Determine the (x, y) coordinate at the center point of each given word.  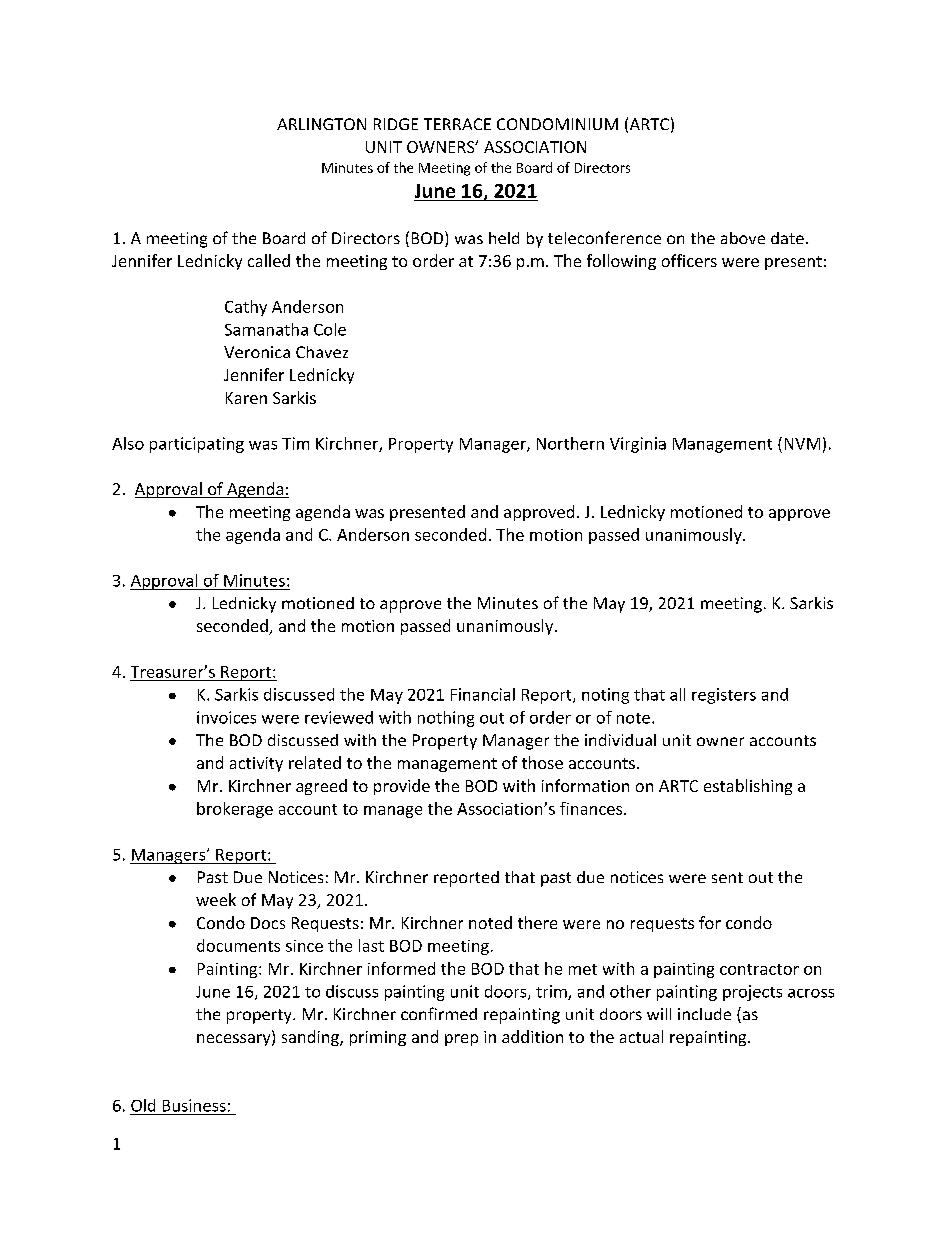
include (704, 1014)
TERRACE (457, 124)
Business (194, 1105)
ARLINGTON (321, 124)
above (743, 238)
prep (461, 1040)
